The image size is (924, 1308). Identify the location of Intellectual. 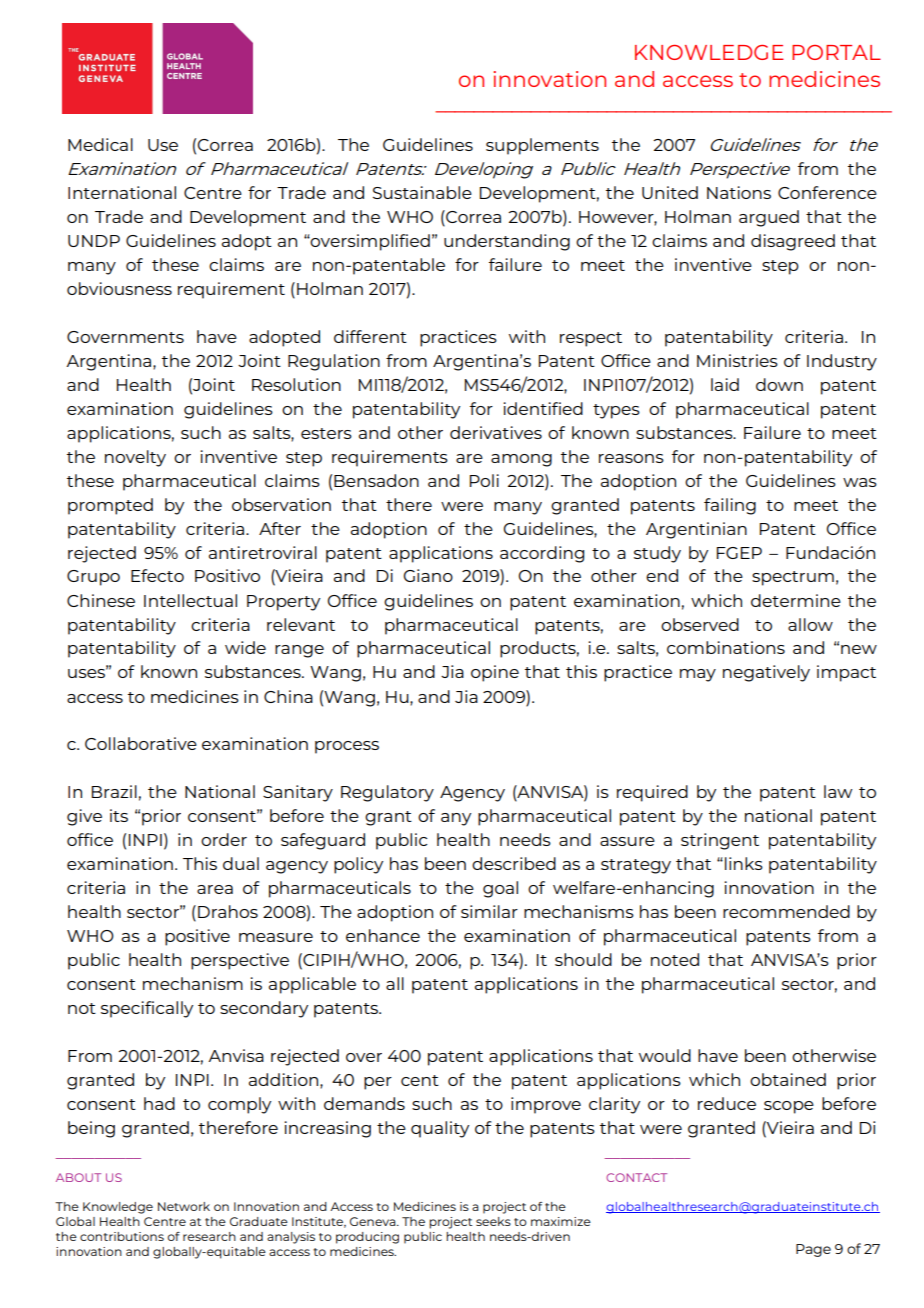
(190, 600).
